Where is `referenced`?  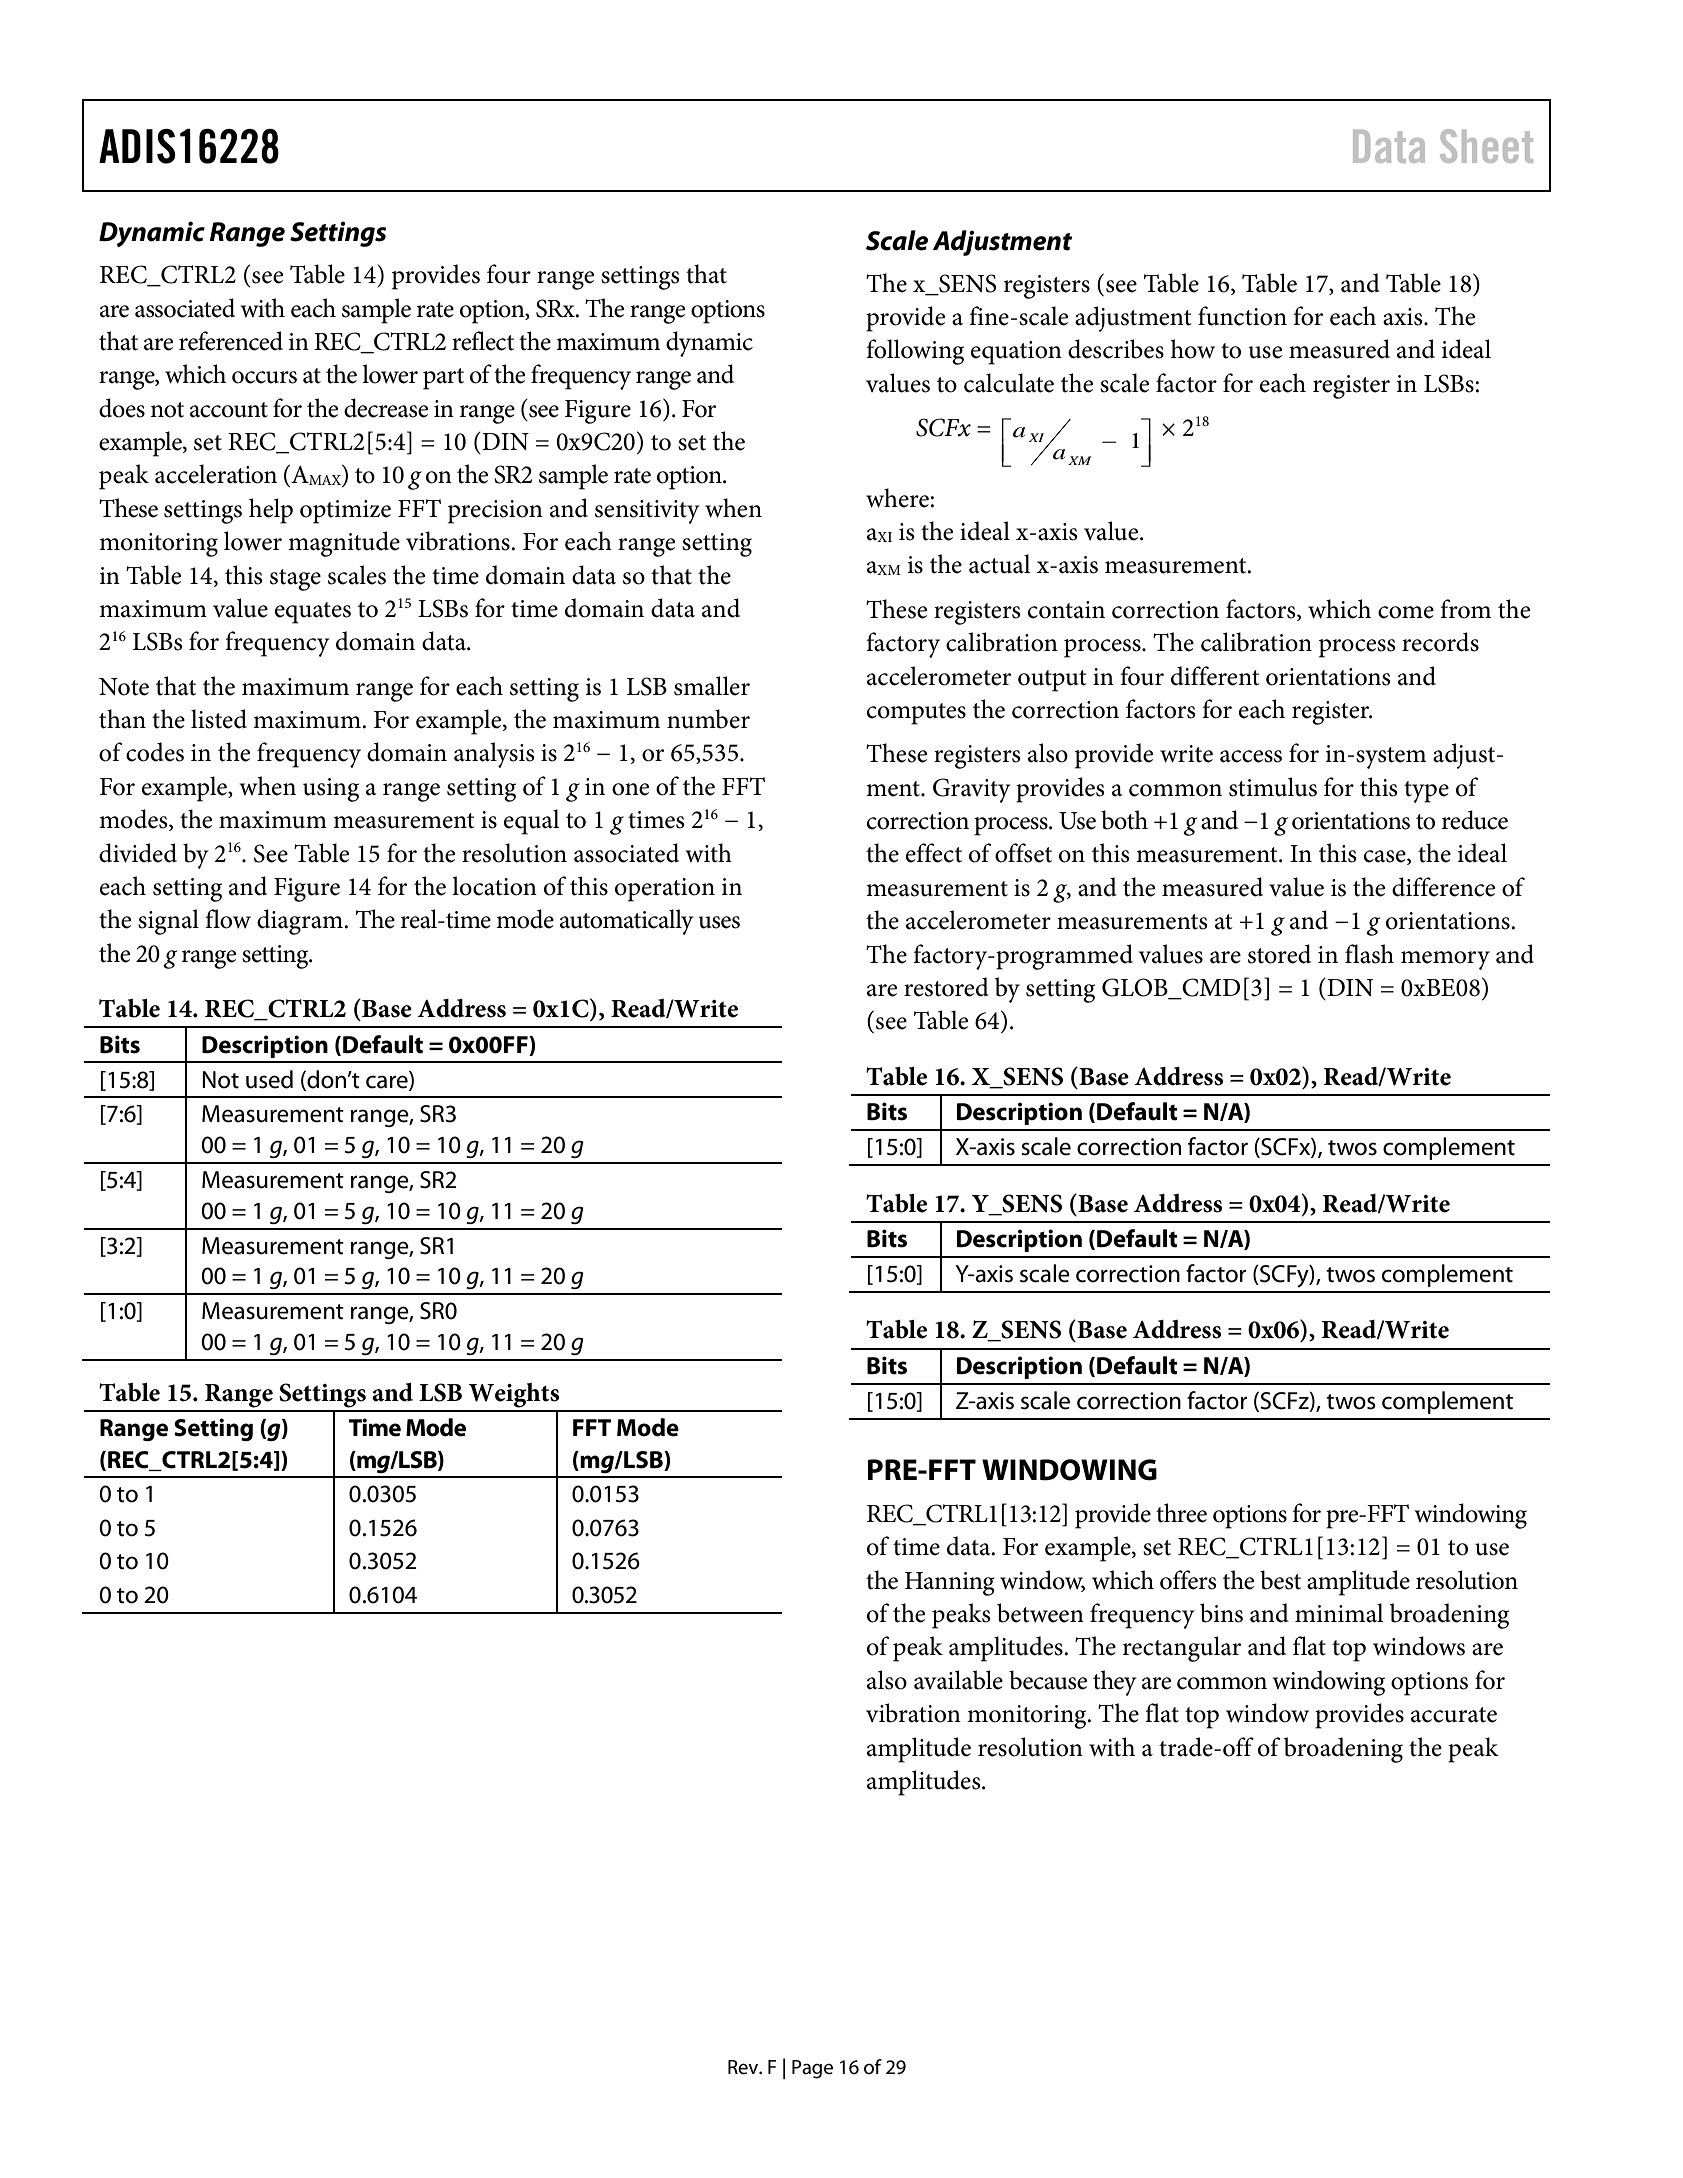 referenced is located at coordinates (231, 341).
